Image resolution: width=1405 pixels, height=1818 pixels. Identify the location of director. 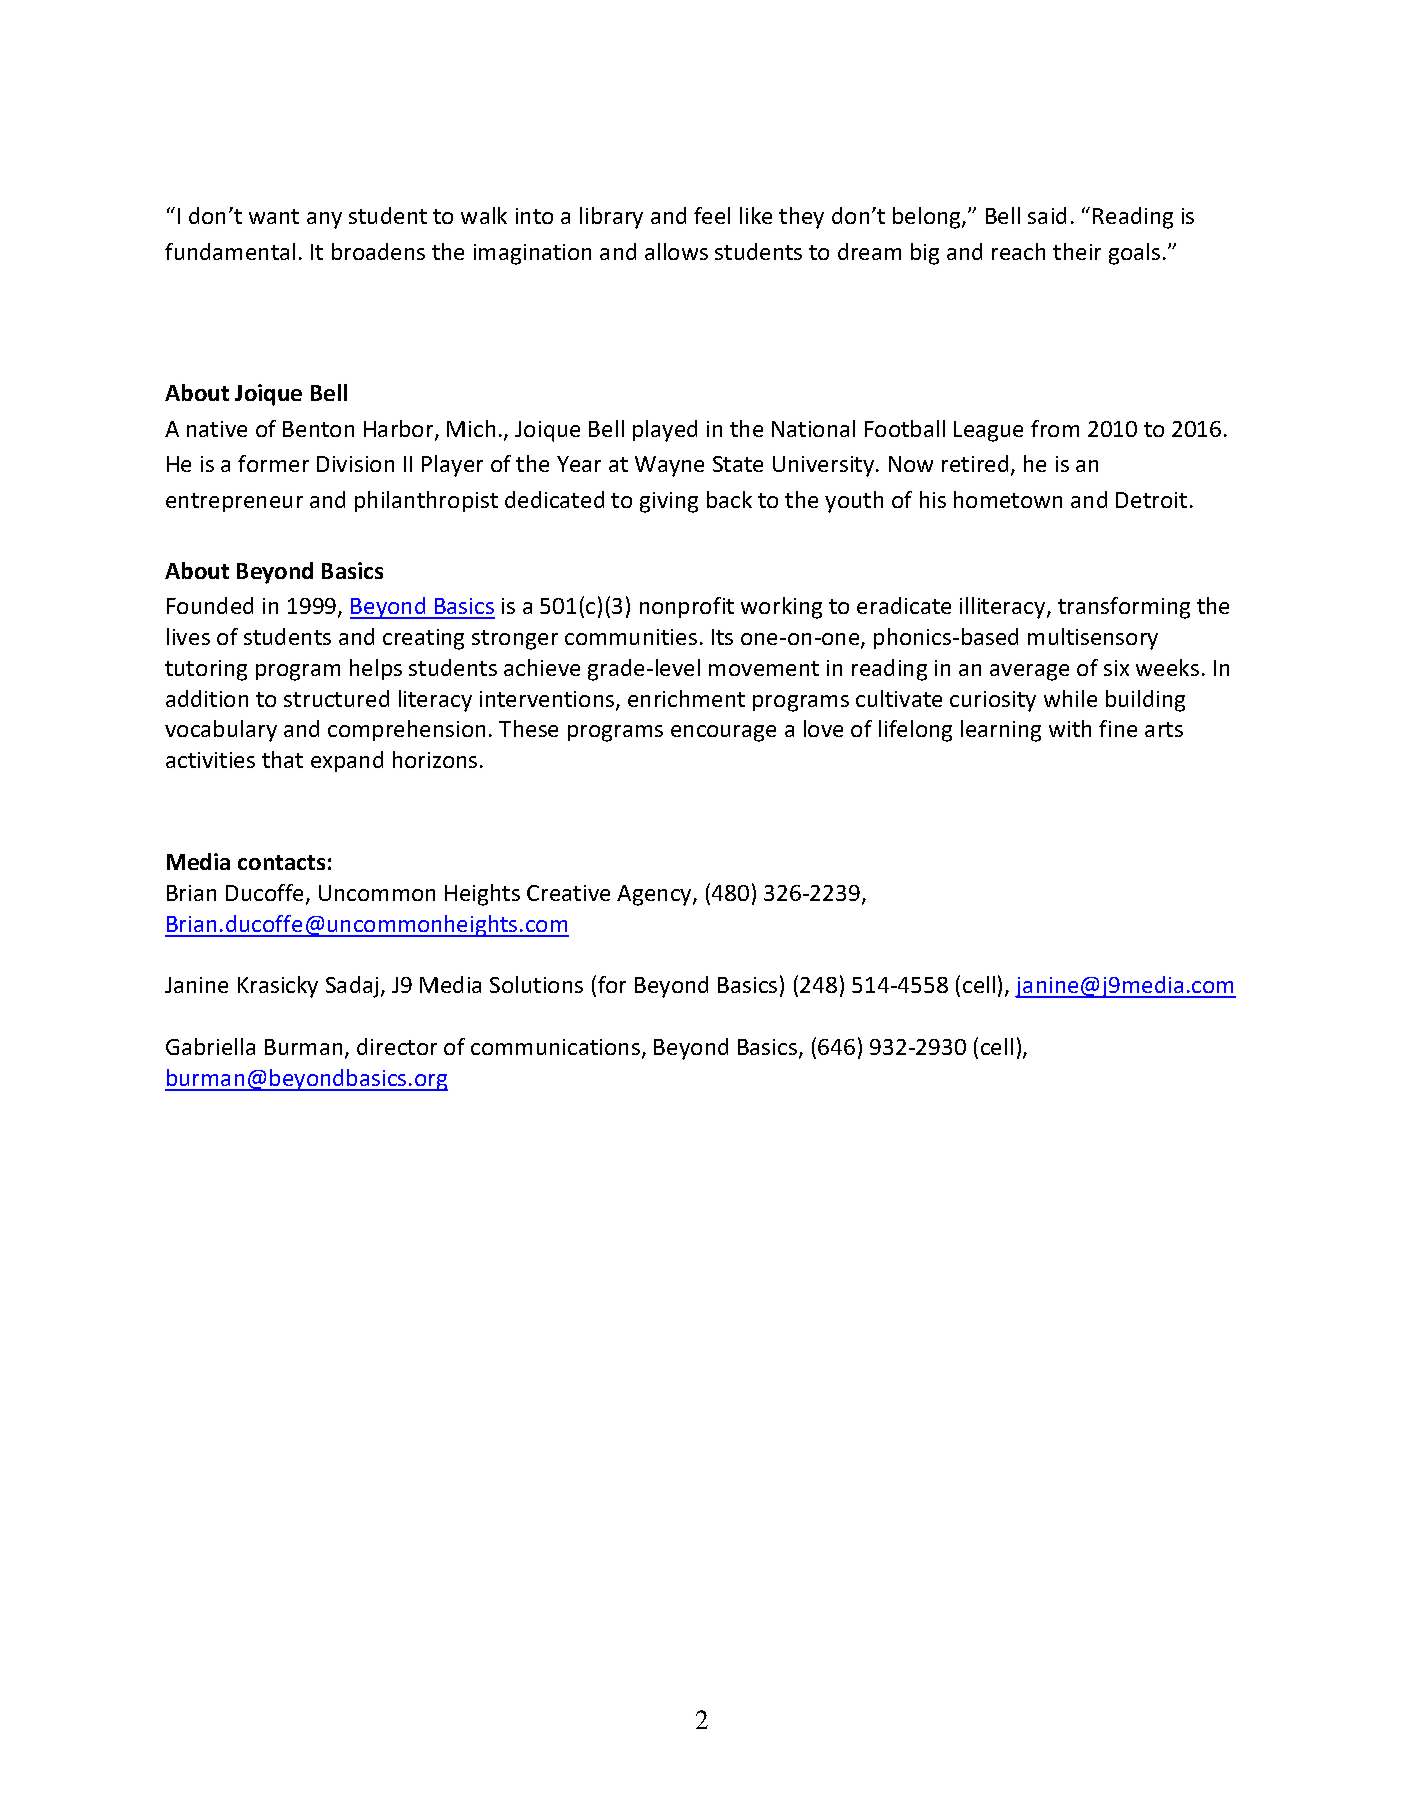
(397, 1046).
